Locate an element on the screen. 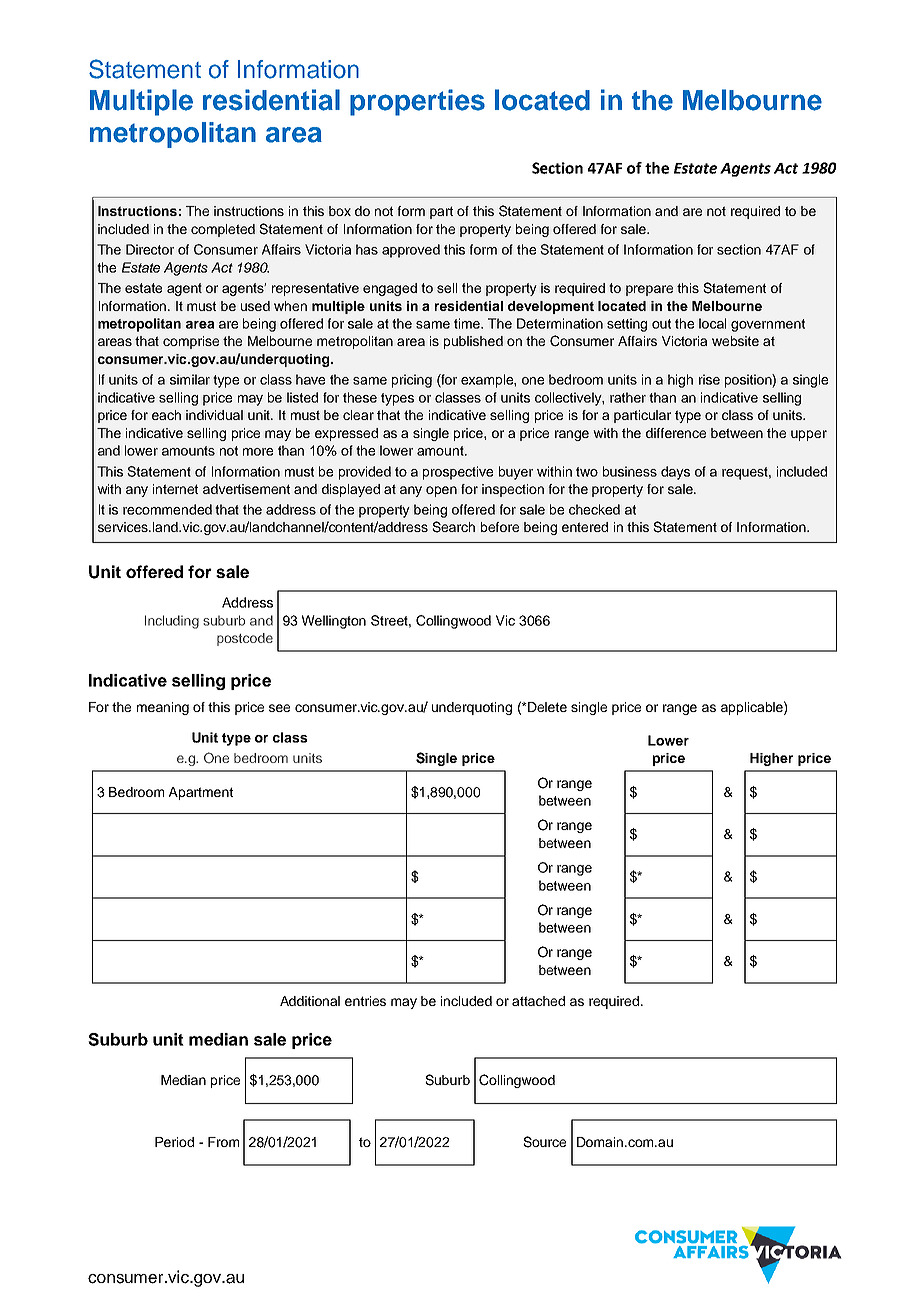  website is located at coordinates (735, 341).
